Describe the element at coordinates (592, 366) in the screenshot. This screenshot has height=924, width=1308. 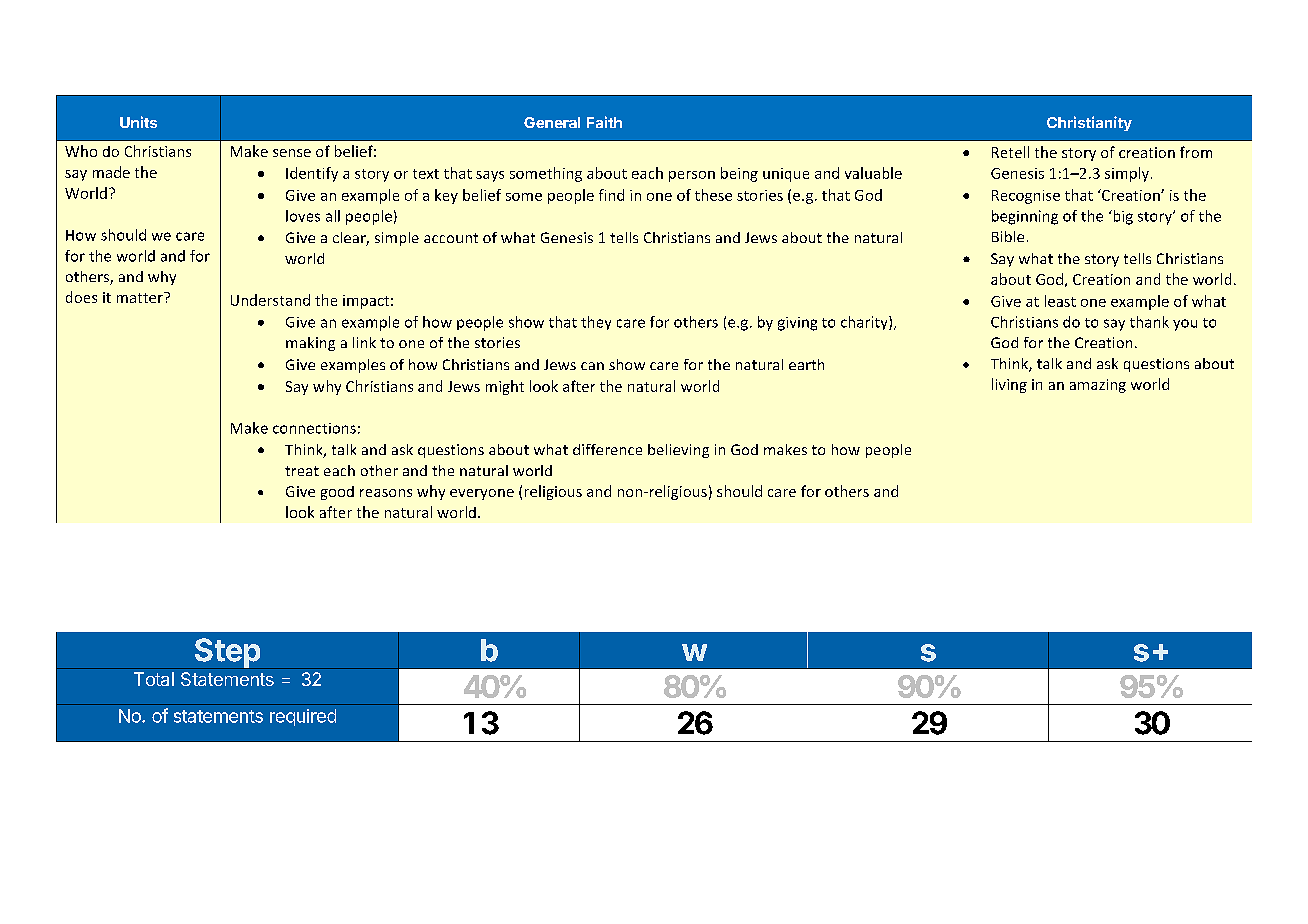
I see `can` at that location.
